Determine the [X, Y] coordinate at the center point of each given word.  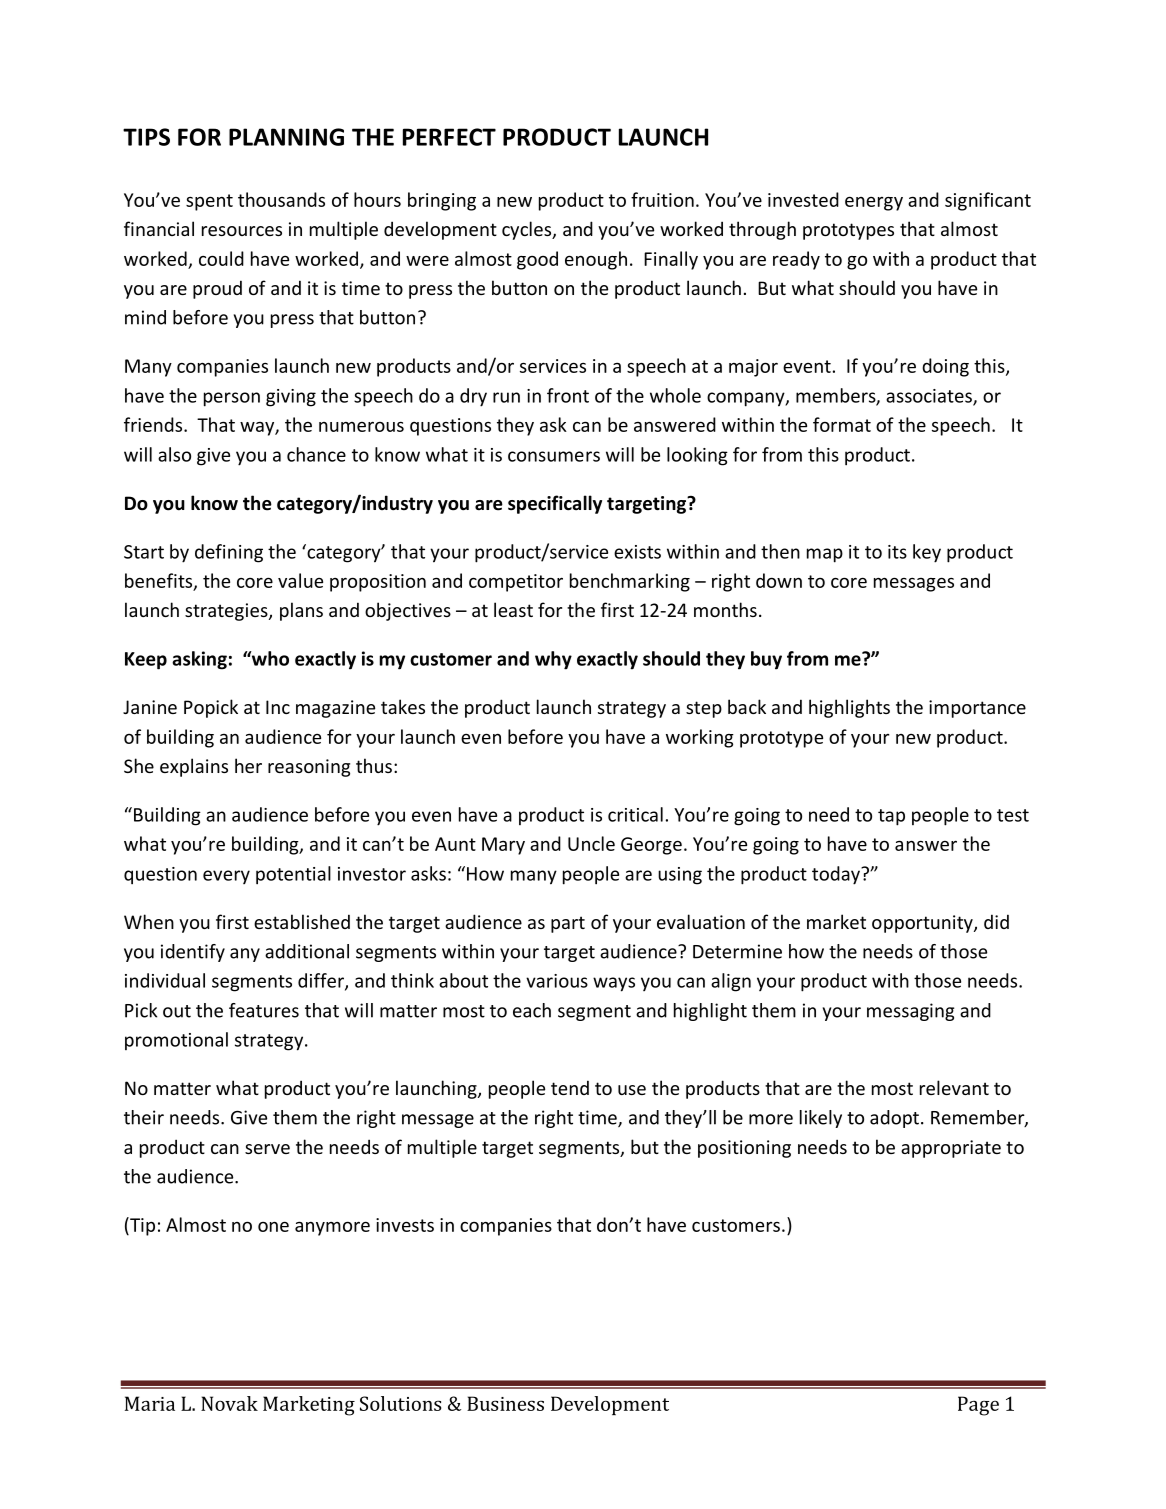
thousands [281, 199]
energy [874, 203]
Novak [229, 1403]
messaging [910, 1012]
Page [978, 1406]
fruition [662, 199]
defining [229, 553]
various [557, 981]
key [927, 553]
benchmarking [630, 582]
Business [505, 1403]
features [264, 1010]
